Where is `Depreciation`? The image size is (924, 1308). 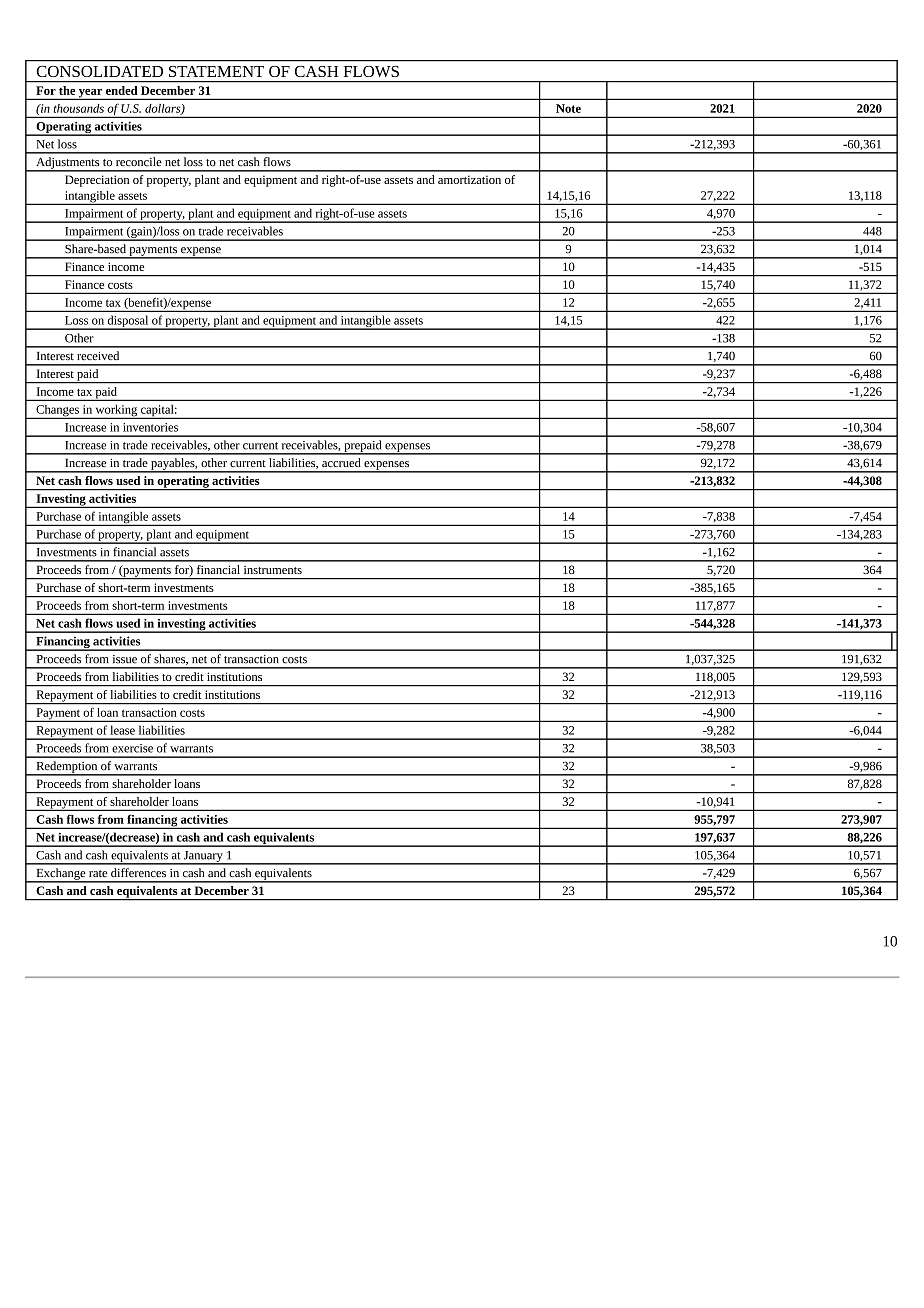 Depreciation is located at coordinates (97, 181).
